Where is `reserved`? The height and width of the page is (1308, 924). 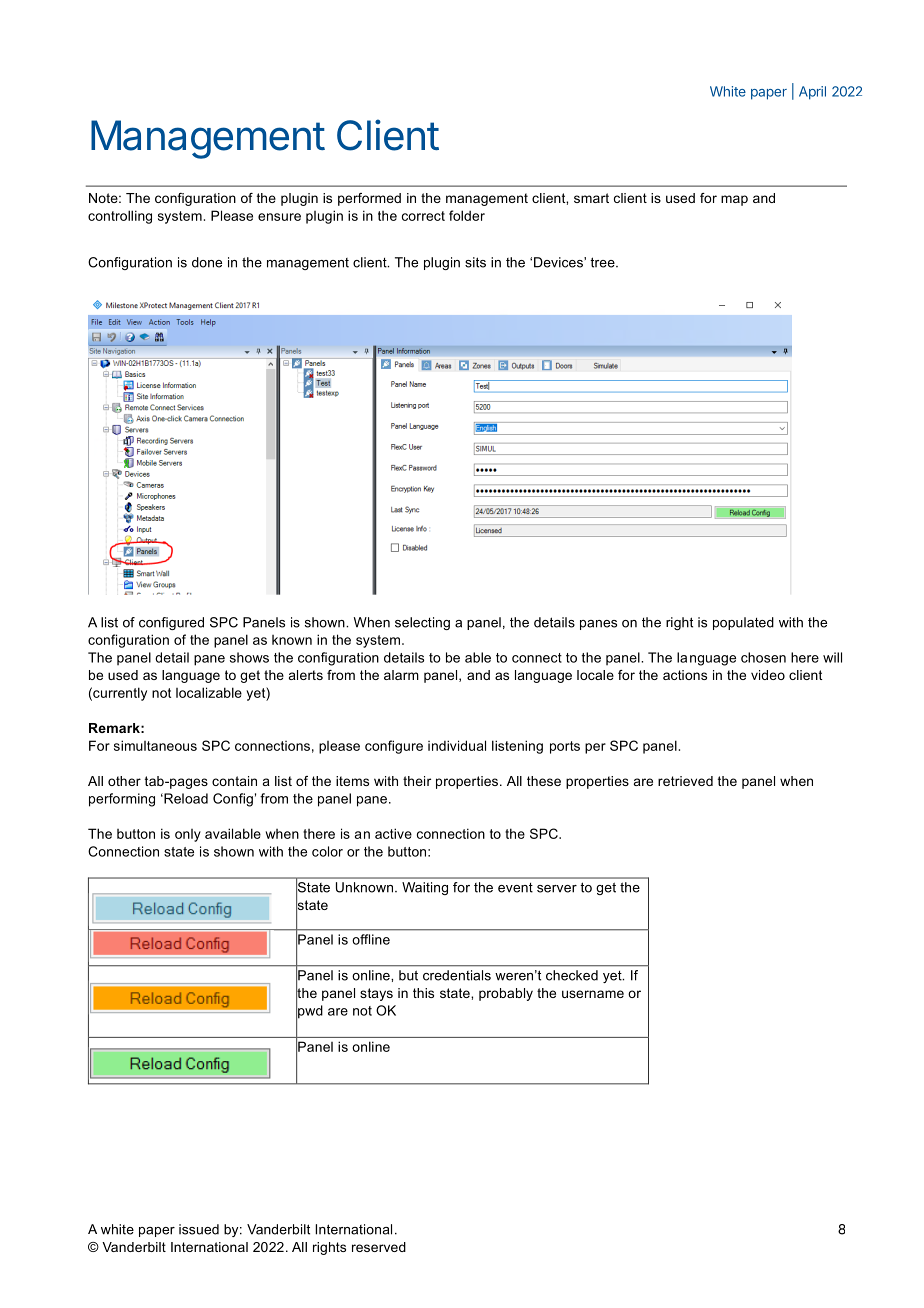 reserved is located at coordinates (379, 1247).
